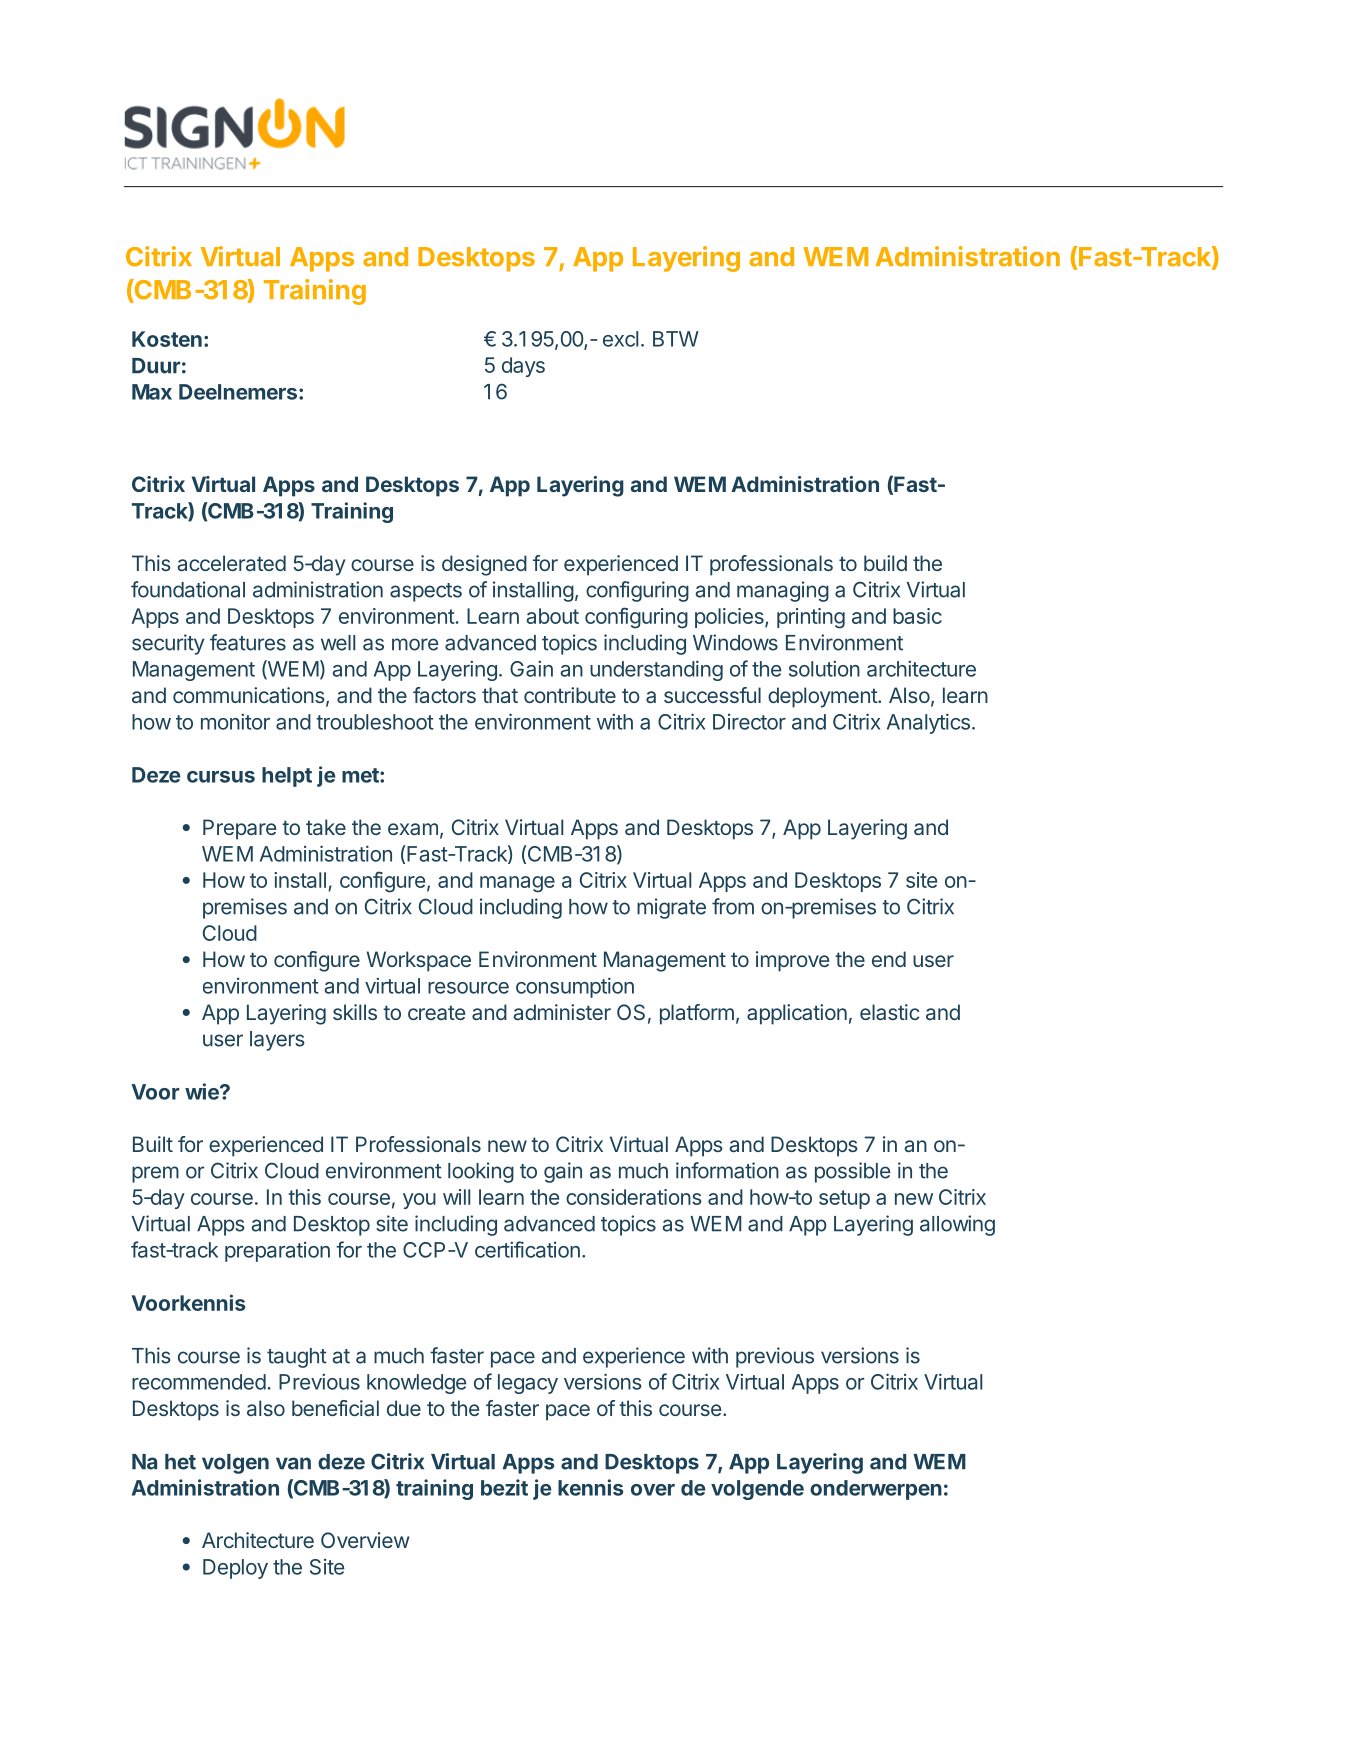 This image has height=1743, width=1347. Describe the element at coordinates (203, 1091) in the image. I see `wie` at that location.
